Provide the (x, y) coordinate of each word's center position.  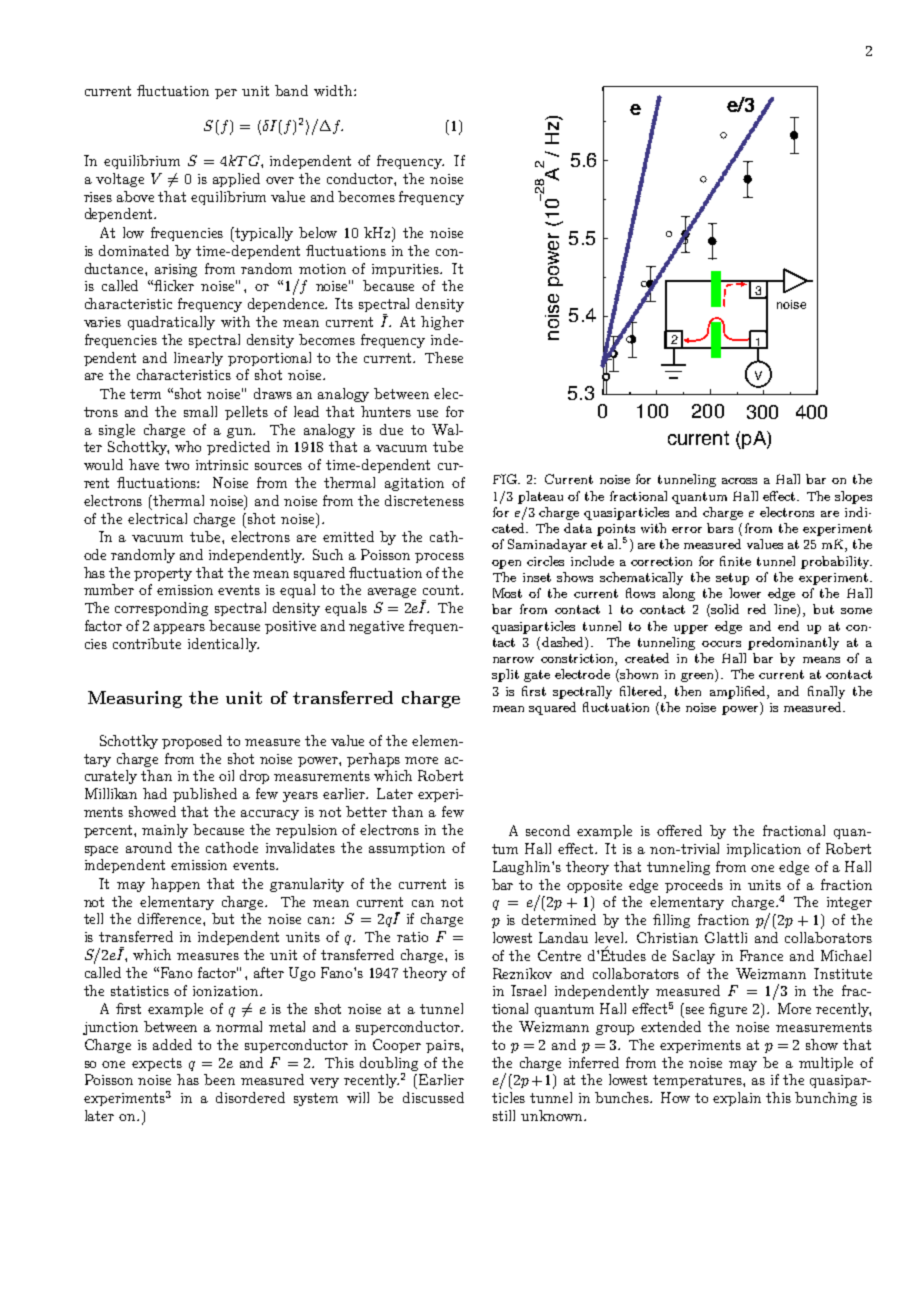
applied (236, 180)
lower (745, 593)
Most (507, 593)
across (739, 481)
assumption (407, 849)
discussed (433, 1097)
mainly (165, 831)
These (444, 357)
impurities (406, 270)
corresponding (161, 609)
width (334, 90)
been (219, 1079)
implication (764, 850)
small (200, 411)
